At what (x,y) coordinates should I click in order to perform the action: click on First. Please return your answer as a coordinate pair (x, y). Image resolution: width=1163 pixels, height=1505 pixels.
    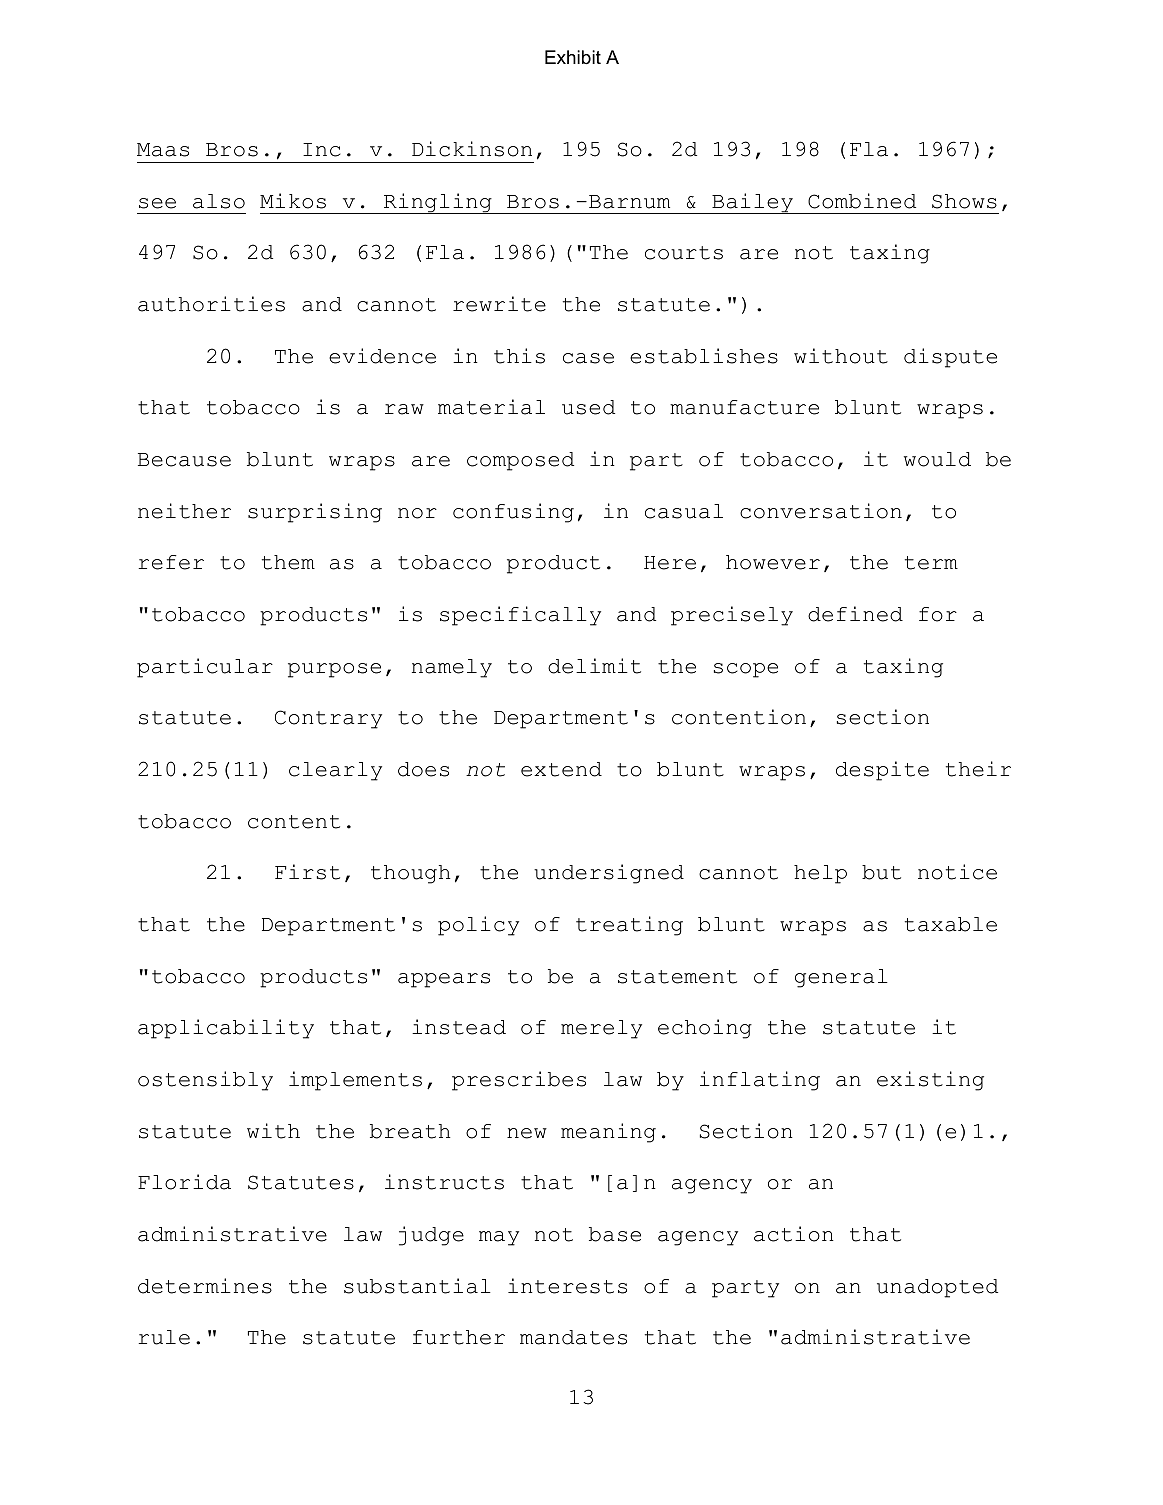
    Looking at the image, I should click on (307, 872).
